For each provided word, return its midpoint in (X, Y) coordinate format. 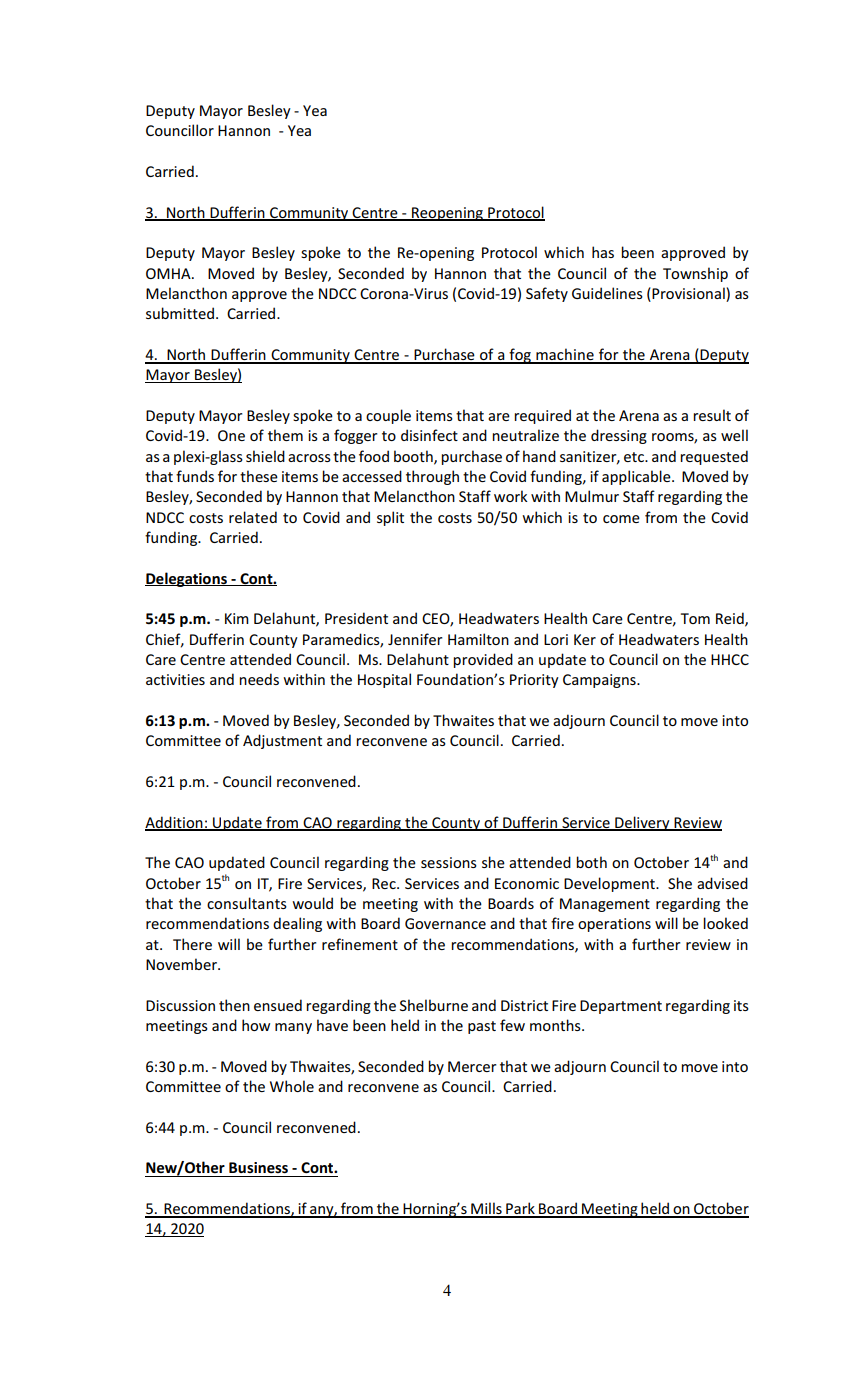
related (253, 517)
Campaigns (600, 681)
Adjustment (282, 741)
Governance (445, 923)
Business (258, 1167)
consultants (247, 903)
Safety (547, 294)
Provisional (687, 293)
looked (725, 923)
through (432, 477)
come (621, 519)
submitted (180, 313)
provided (483, 660)
